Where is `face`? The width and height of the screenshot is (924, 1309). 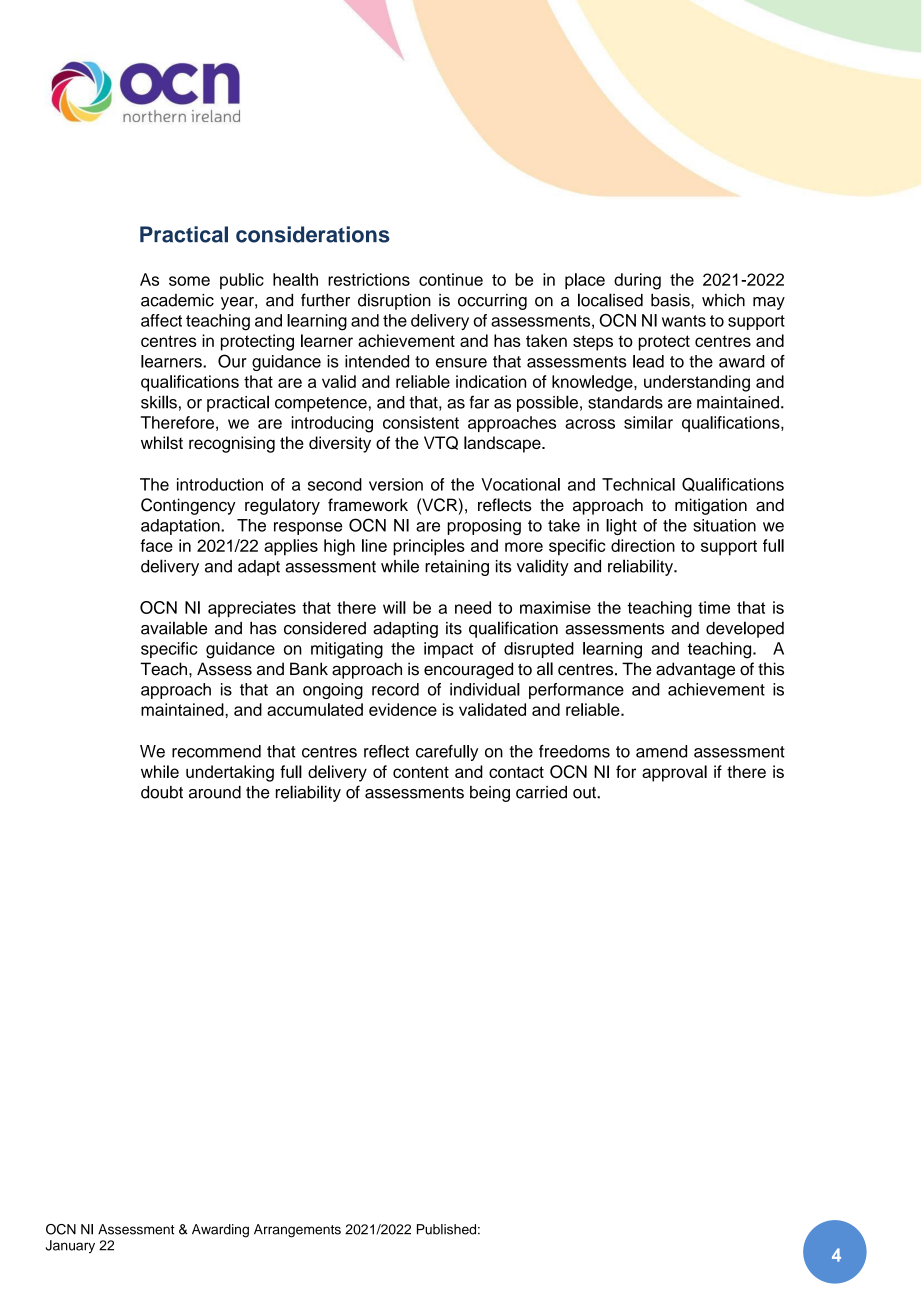
face is located at coordinates (156, 545).
